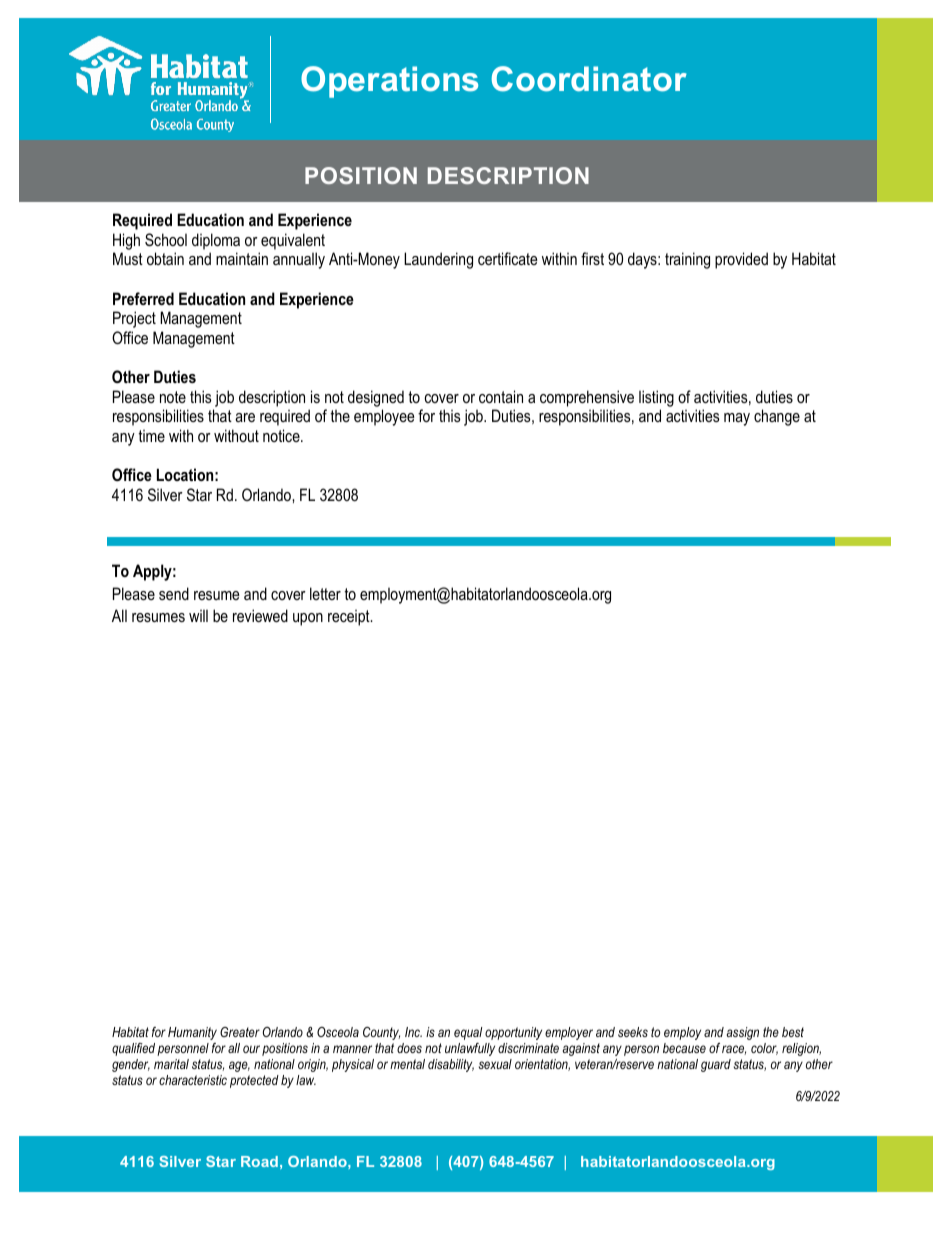 Image resolution: width=952 pixels, height=1233 pixels. I want to click on Coordinator, so click(589, 79).
